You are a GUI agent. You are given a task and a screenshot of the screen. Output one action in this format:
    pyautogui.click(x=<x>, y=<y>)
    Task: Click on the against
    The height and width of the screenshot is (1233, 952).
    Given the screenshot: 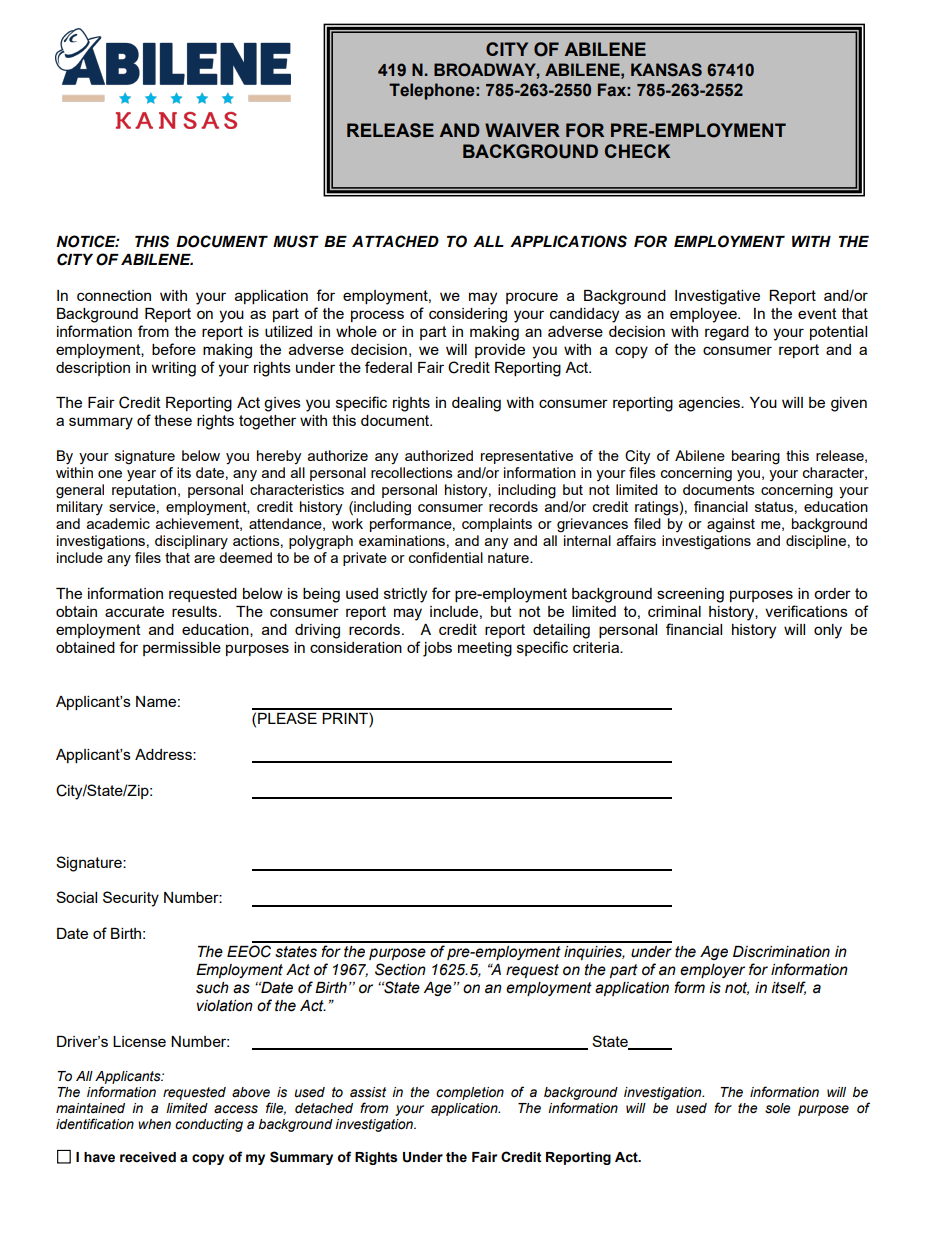 What is the action you would take?
    pyautogui.click(x=731, y=525)
